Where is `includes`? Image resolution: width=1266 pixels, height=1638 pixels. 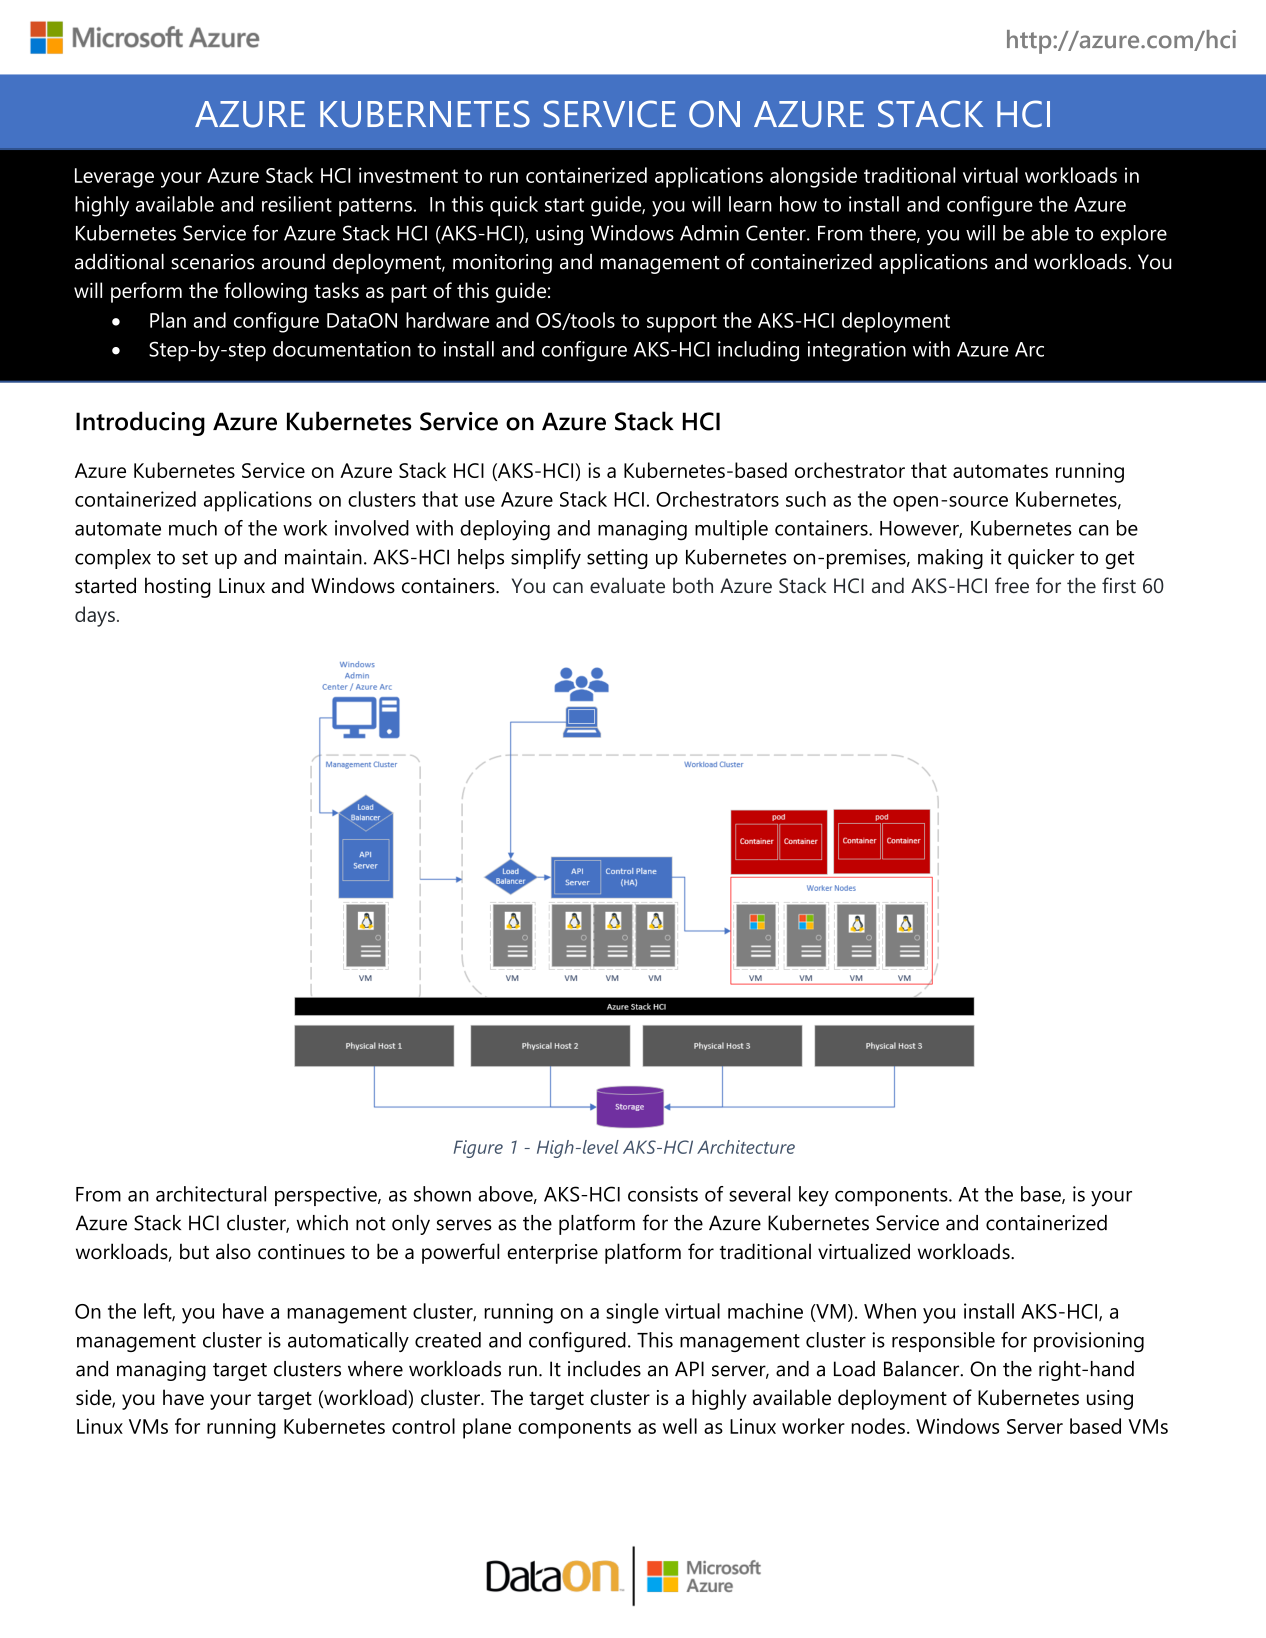 includes is located at coordinates (604, 1369).
